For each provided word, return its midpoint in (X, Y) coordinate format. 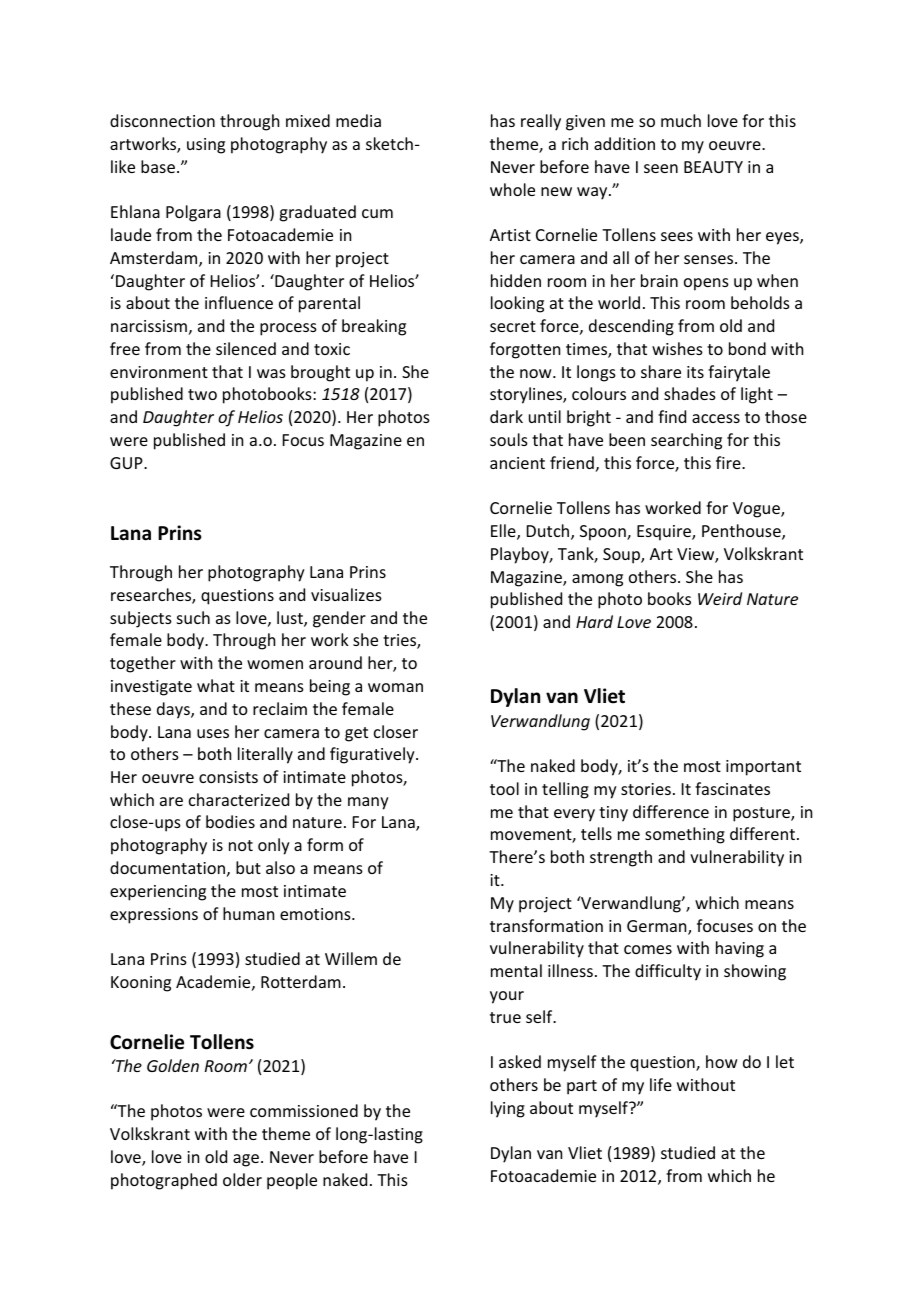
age (247, 1160)
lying (508, 1109)
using (206, 146)
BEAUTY (713, 167)
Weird (720, 598)
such (193, 617)
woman (395, 687)
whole (512, 189)
